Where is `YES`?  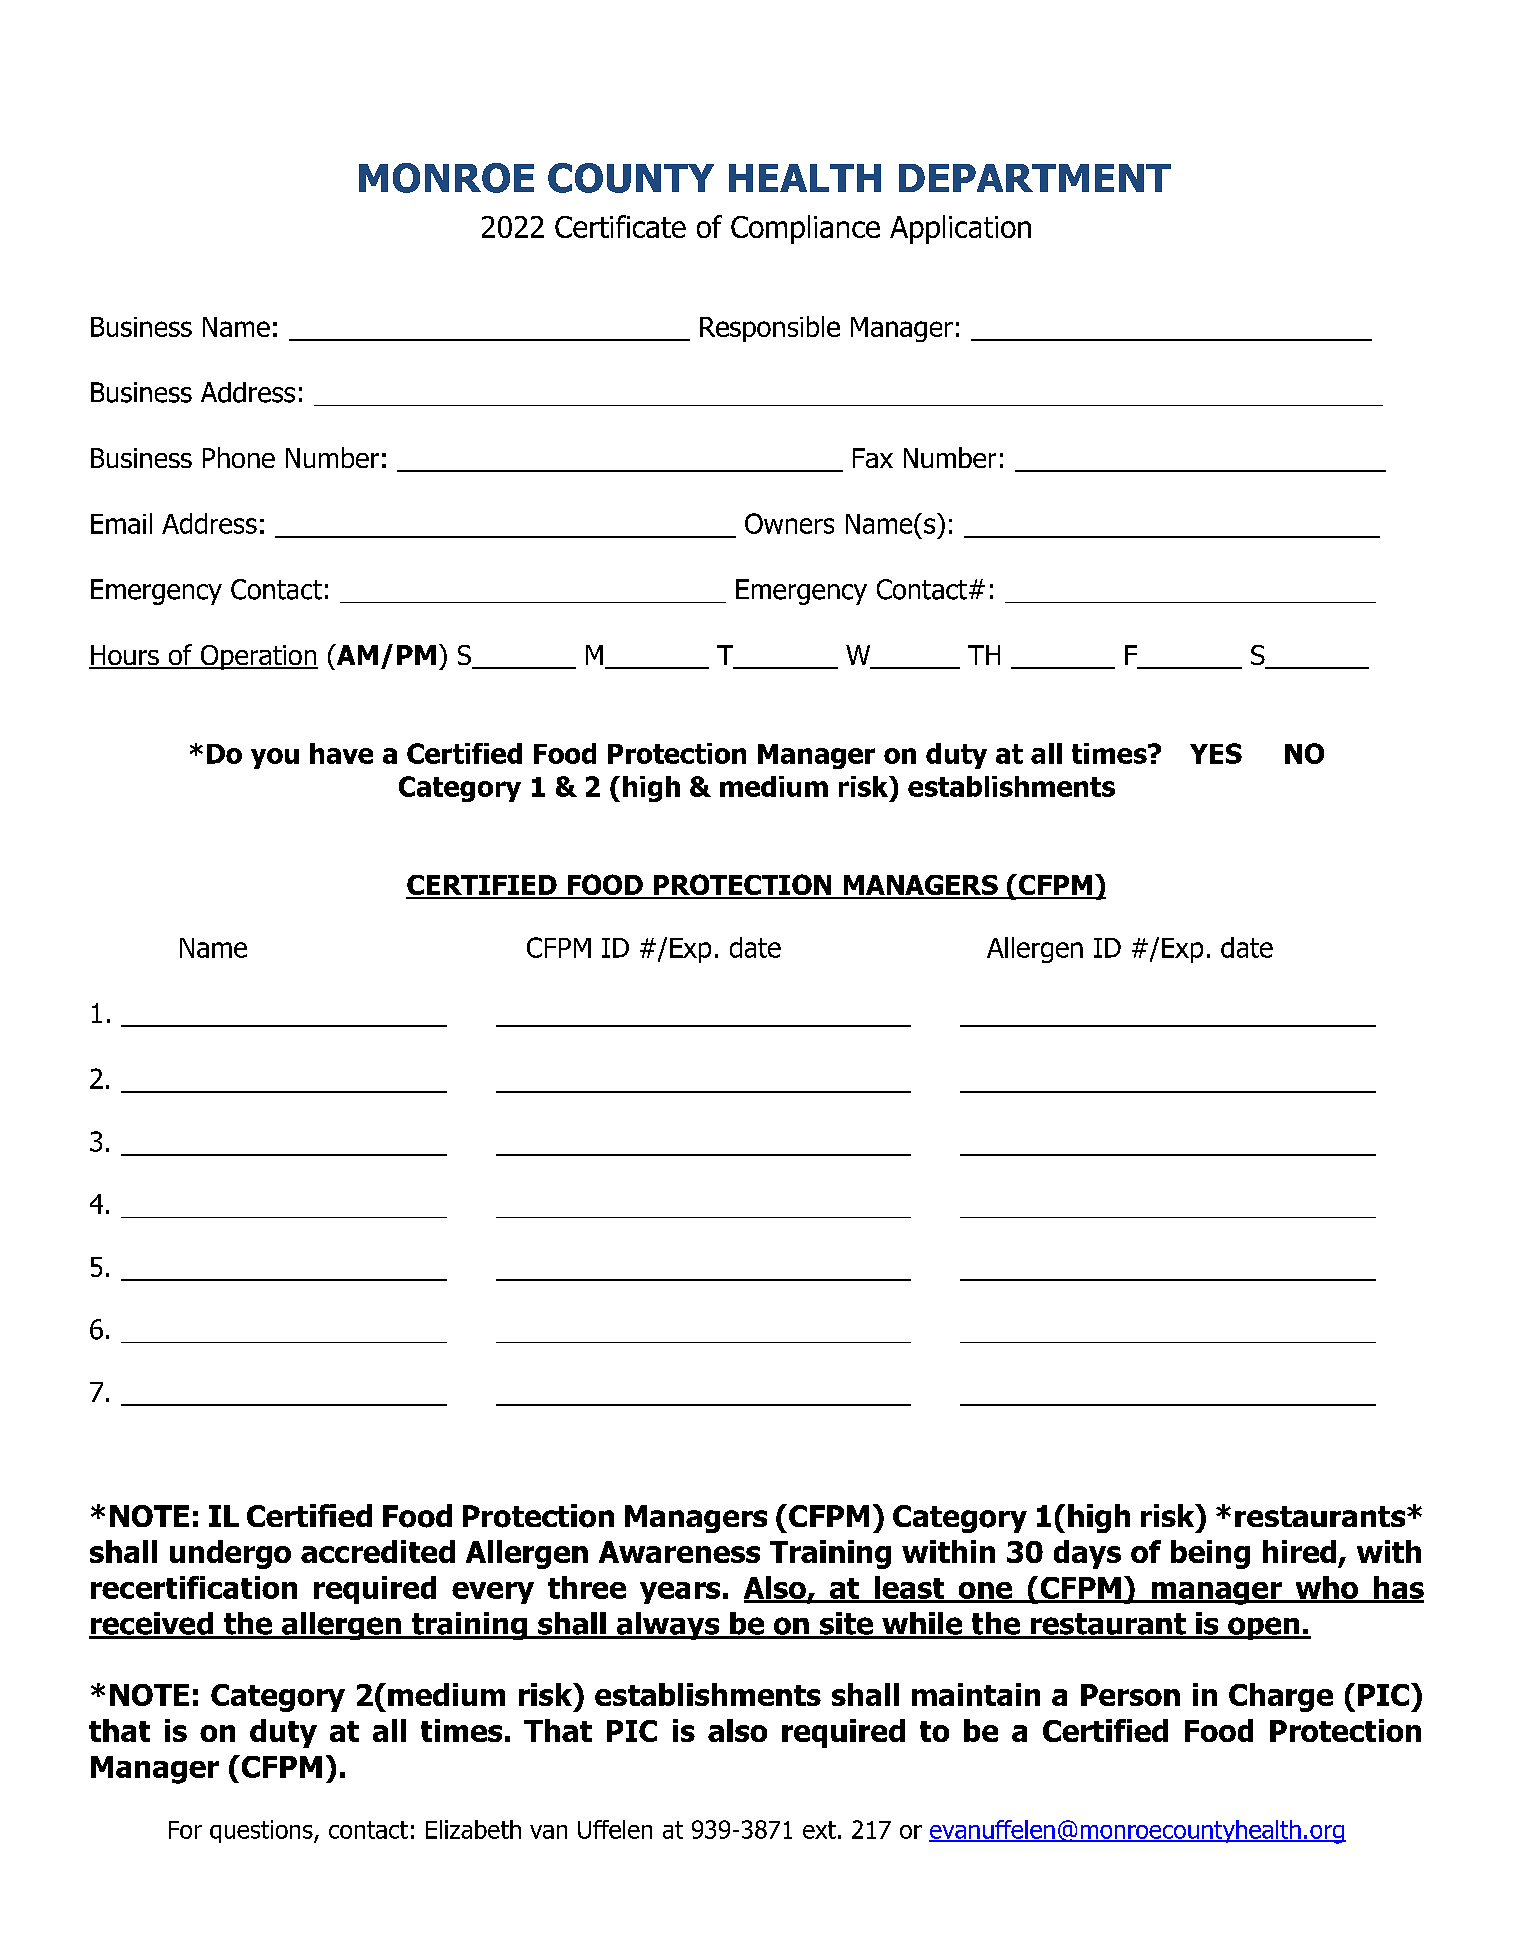 YES is located at coordinates (1216, 753).
